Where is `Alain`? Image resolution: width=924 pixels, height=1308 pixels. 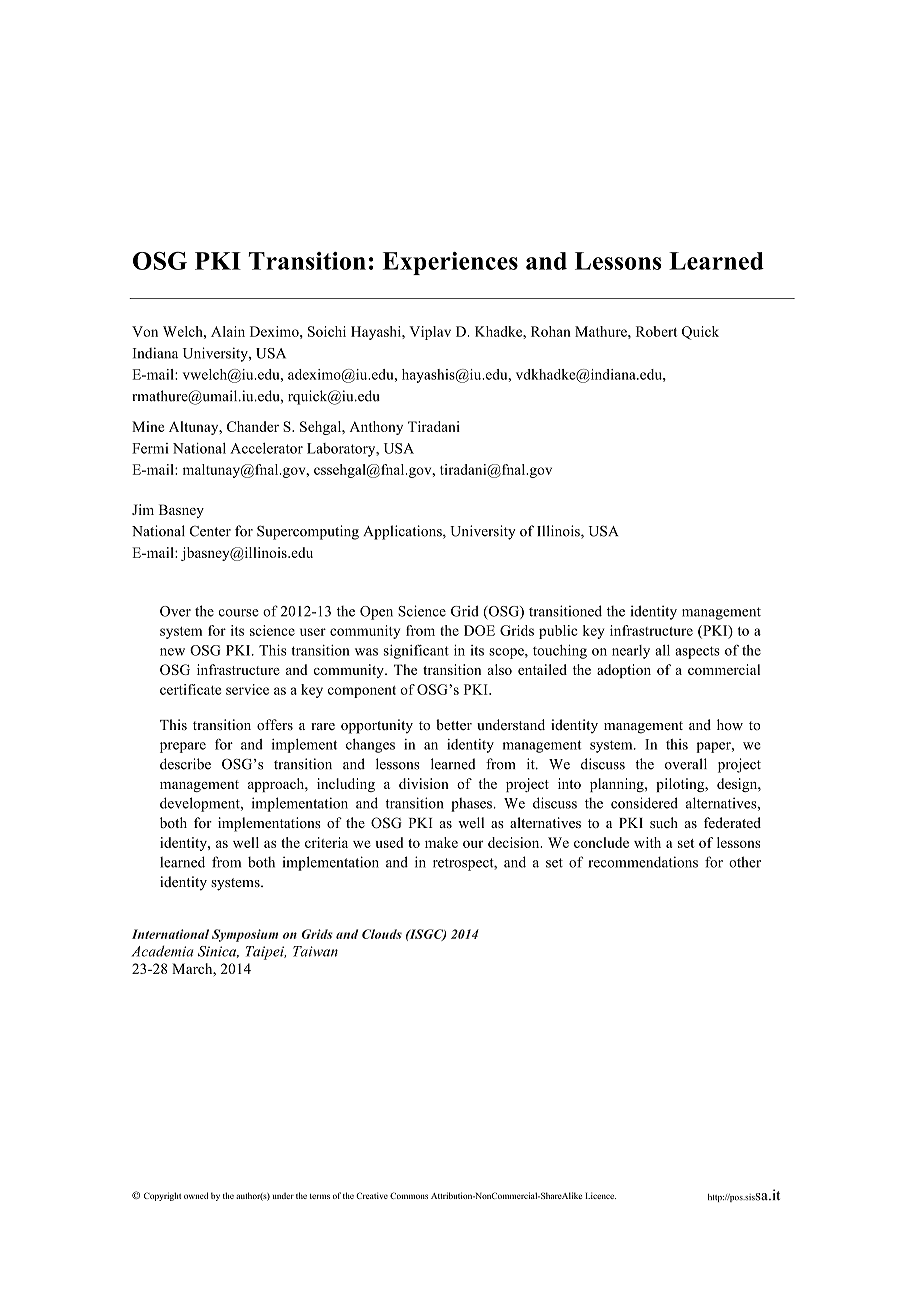 Alain is located at coordinates (228, 331).
